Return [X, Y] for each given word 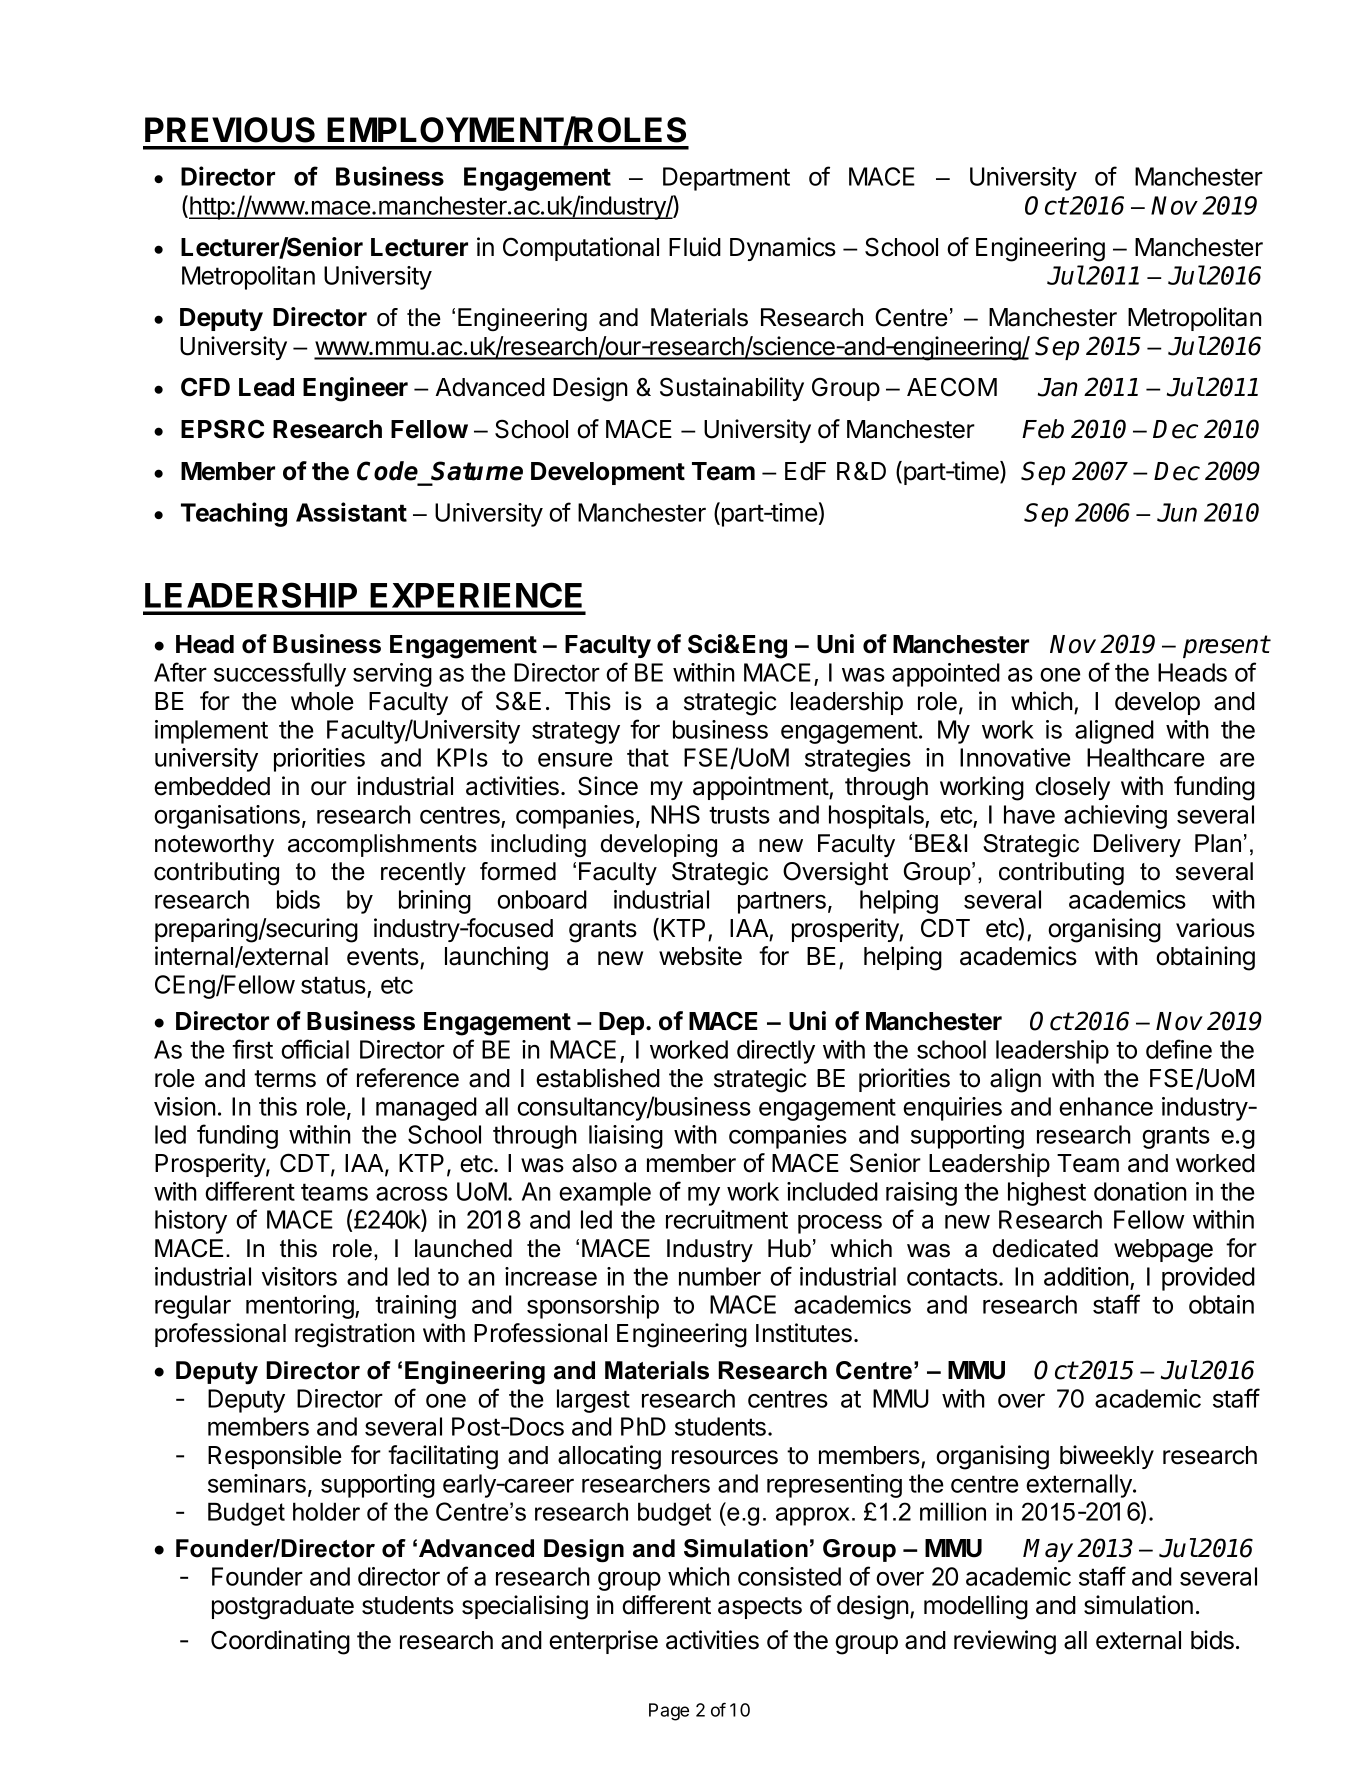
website [700, 956]
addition [1086, 1276]
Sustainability [732, 389]
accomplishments [382, 845]
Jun [1177, 512]
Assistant [351, 512]
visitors [299, 1276]
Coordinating [280, 1642]
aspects [760, 1608]
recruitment [727, 1219]
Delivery [1137, 845]
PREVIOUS [230, 130]
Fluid [695, 247]
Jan [1058, 387]
